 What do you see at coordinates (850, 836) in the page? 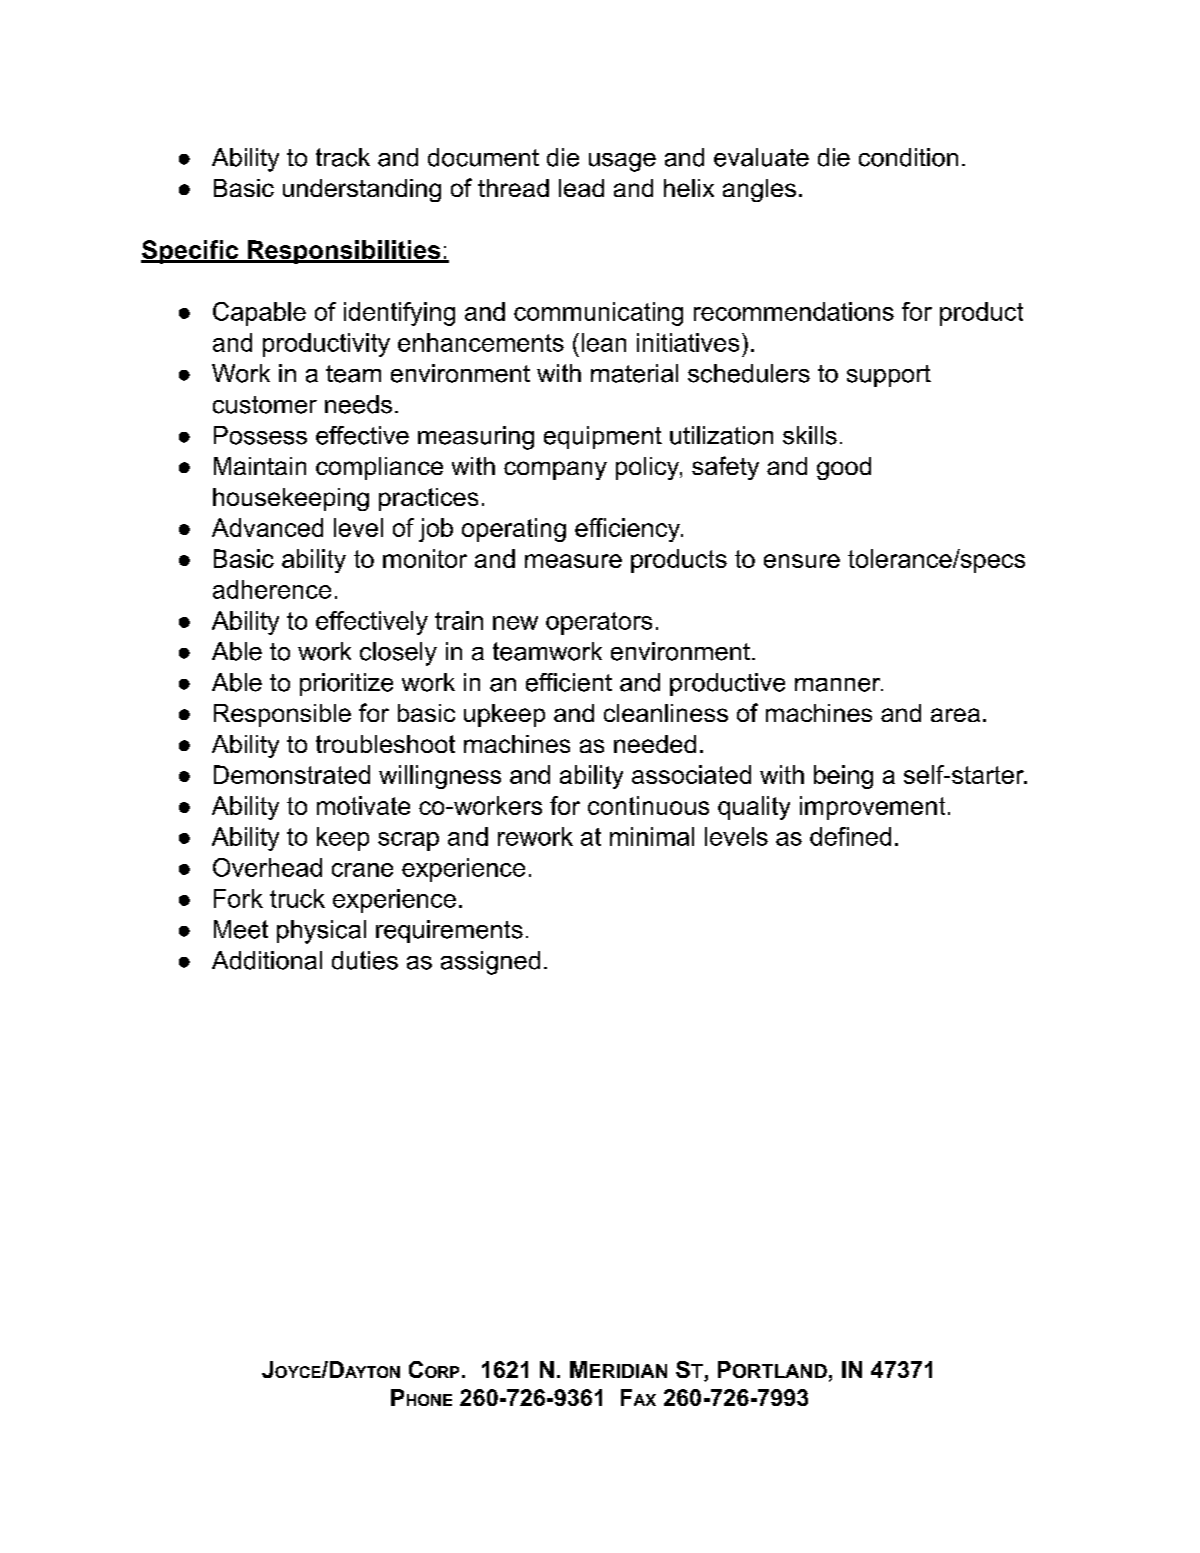
I see `defined` at bounding box center [850, 836].
